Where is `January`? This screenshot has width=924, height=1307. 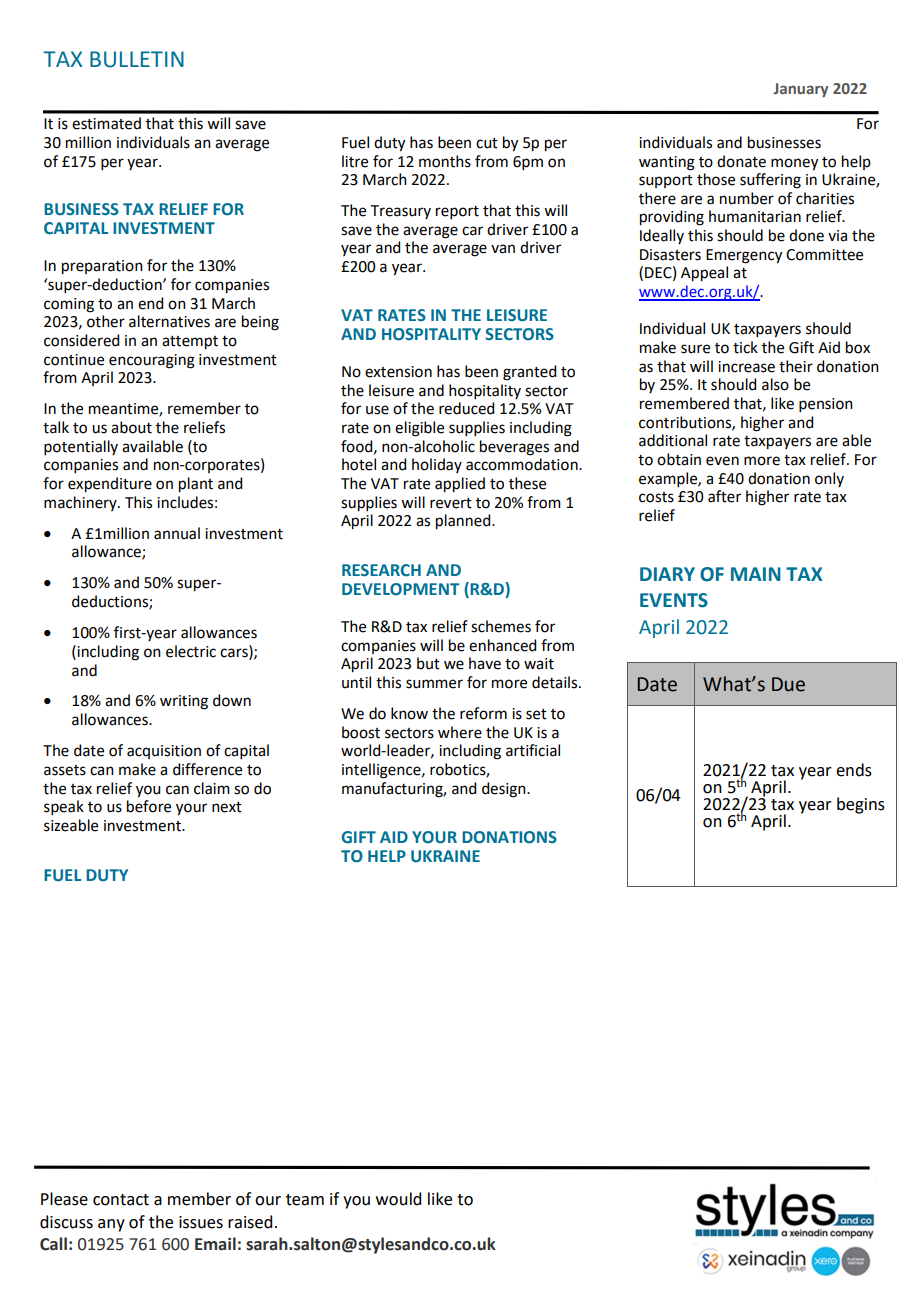
January is located at coordinates (800, 90).
